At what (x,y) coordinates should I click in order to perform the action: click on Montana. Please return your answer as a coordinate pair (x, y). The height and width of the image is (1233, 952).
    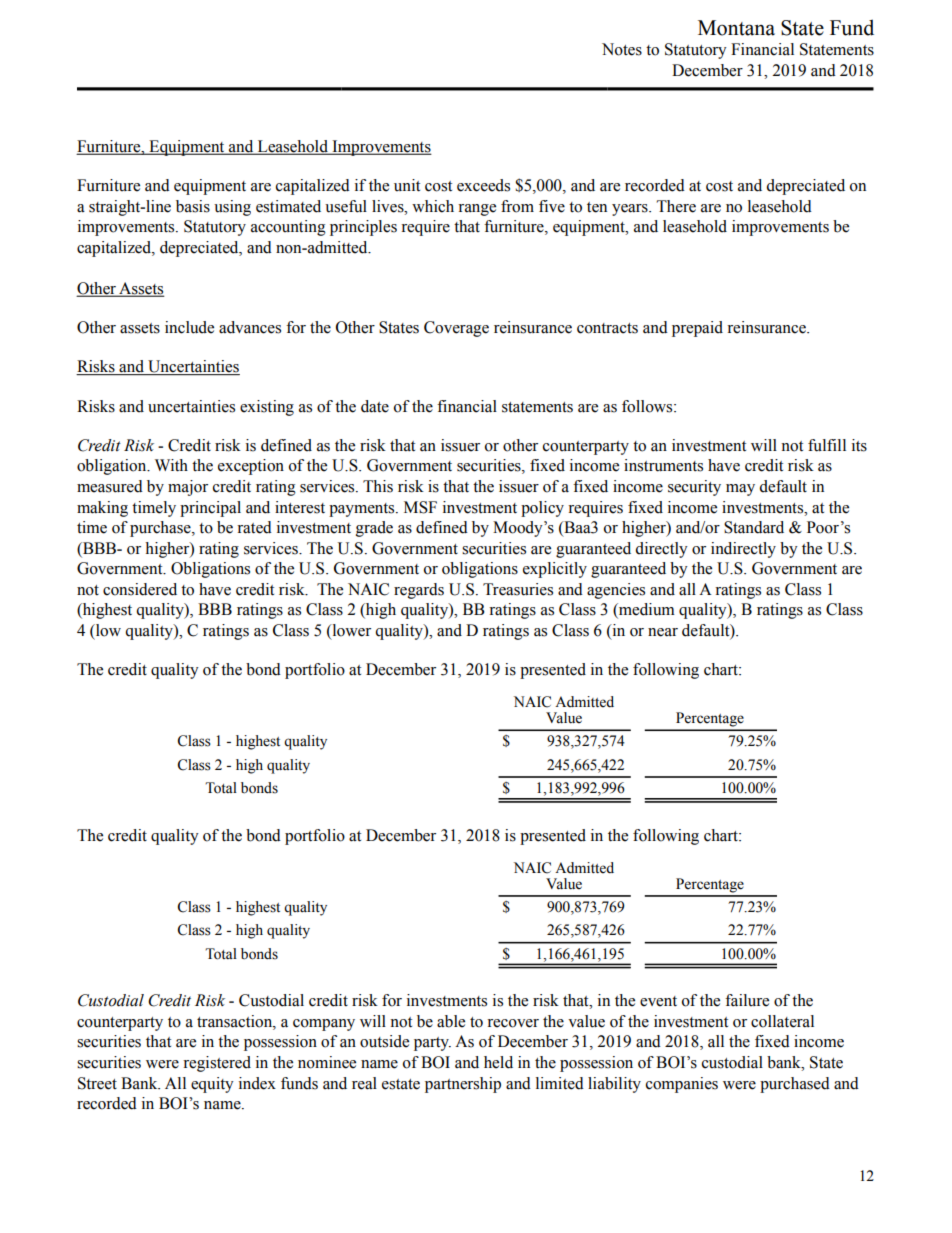
    Looking at the image, I should click on (736, 28).
